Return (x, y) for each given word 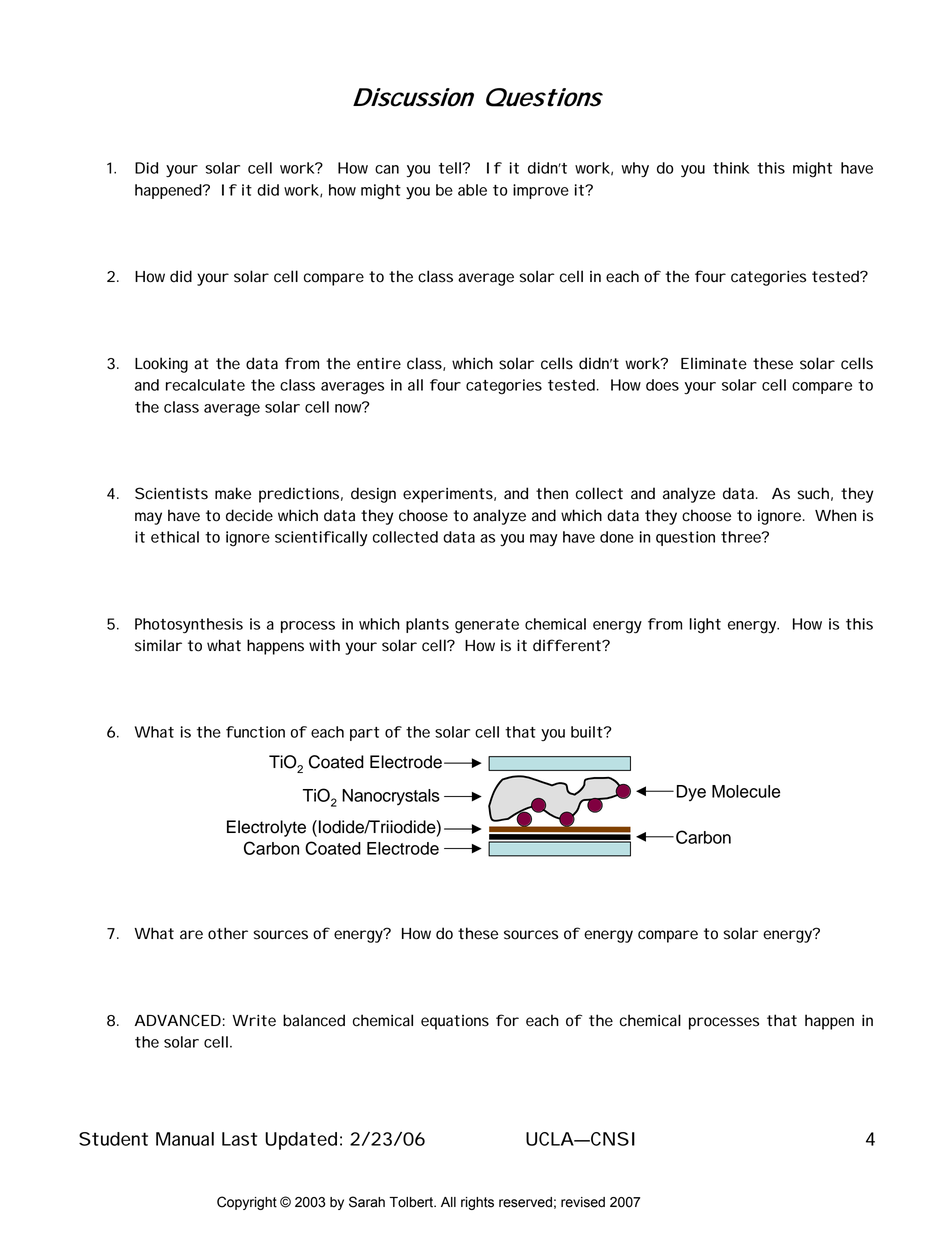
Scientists (171, 493)
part (364, 734)
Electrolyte (266, 828)
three (742, 537)
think (731, 168)
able (472, 190)
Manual (185, 1139)
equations (455, 1022)
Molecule (746, 791)
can (387, 169)
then (552, 493)
